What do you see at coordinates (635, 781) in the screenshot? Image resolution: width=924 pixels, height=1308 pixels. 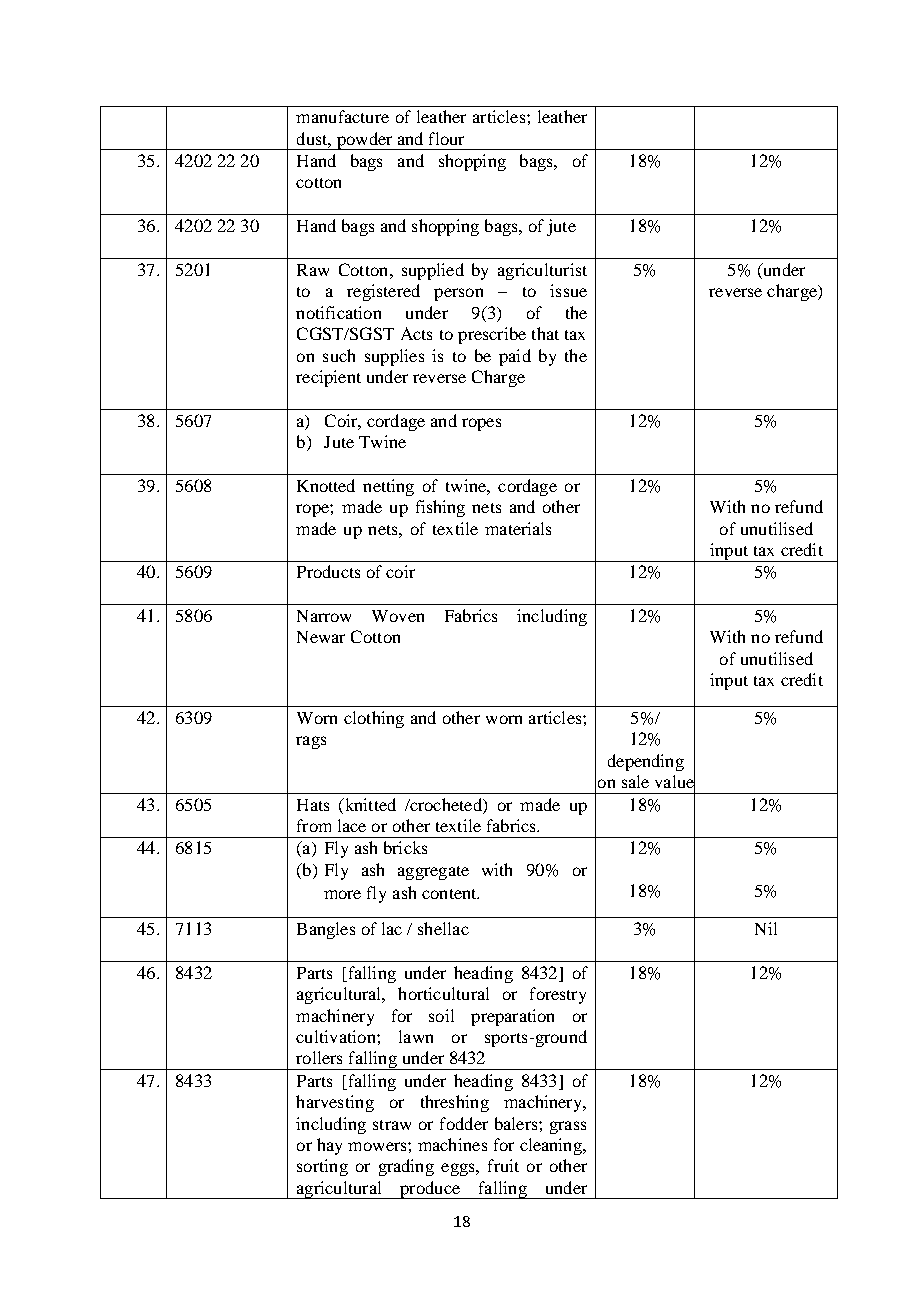 I see `sale` at bounding box center [635, 781].
